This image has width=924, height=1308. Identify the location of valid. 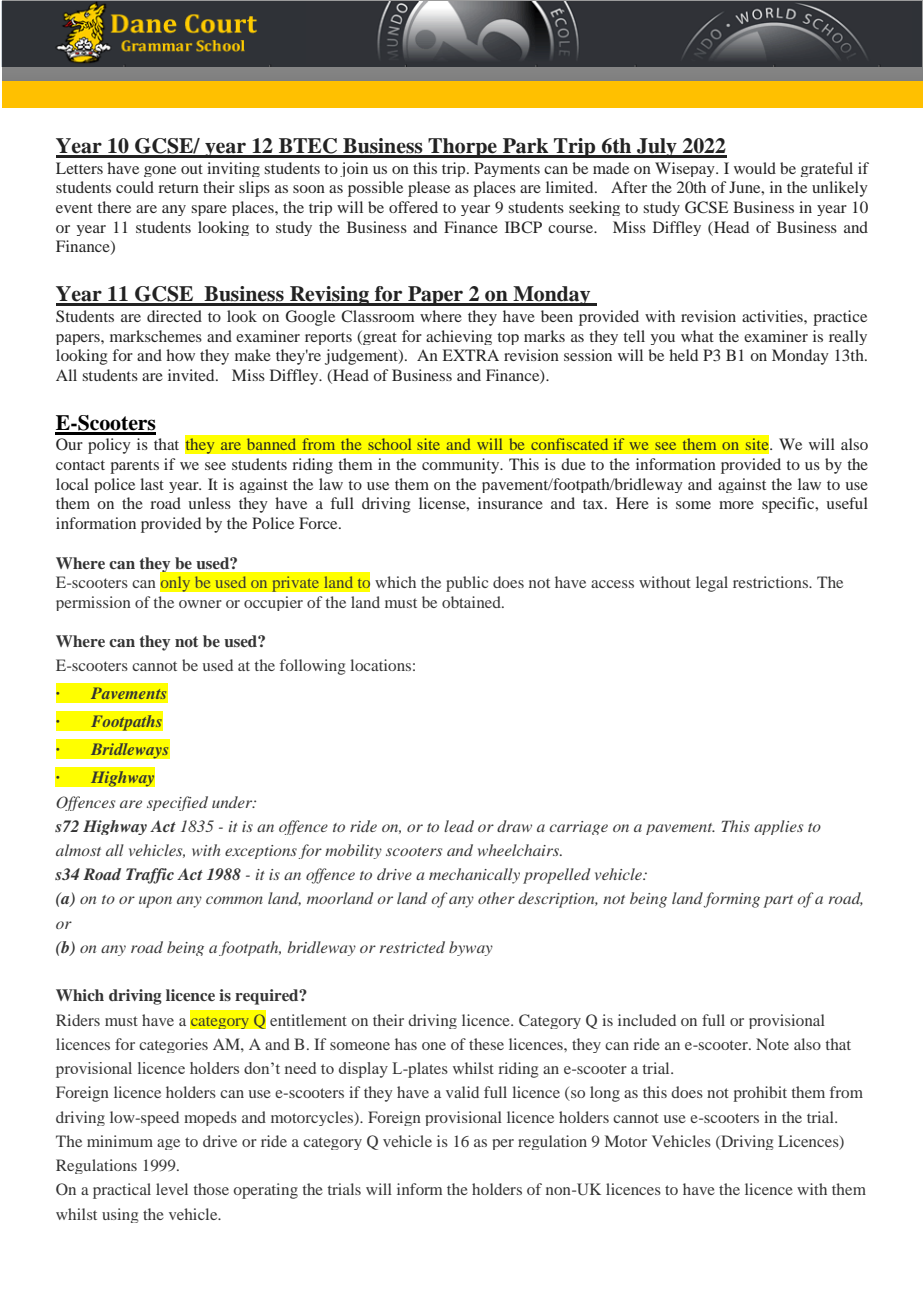
(462, 1092).
